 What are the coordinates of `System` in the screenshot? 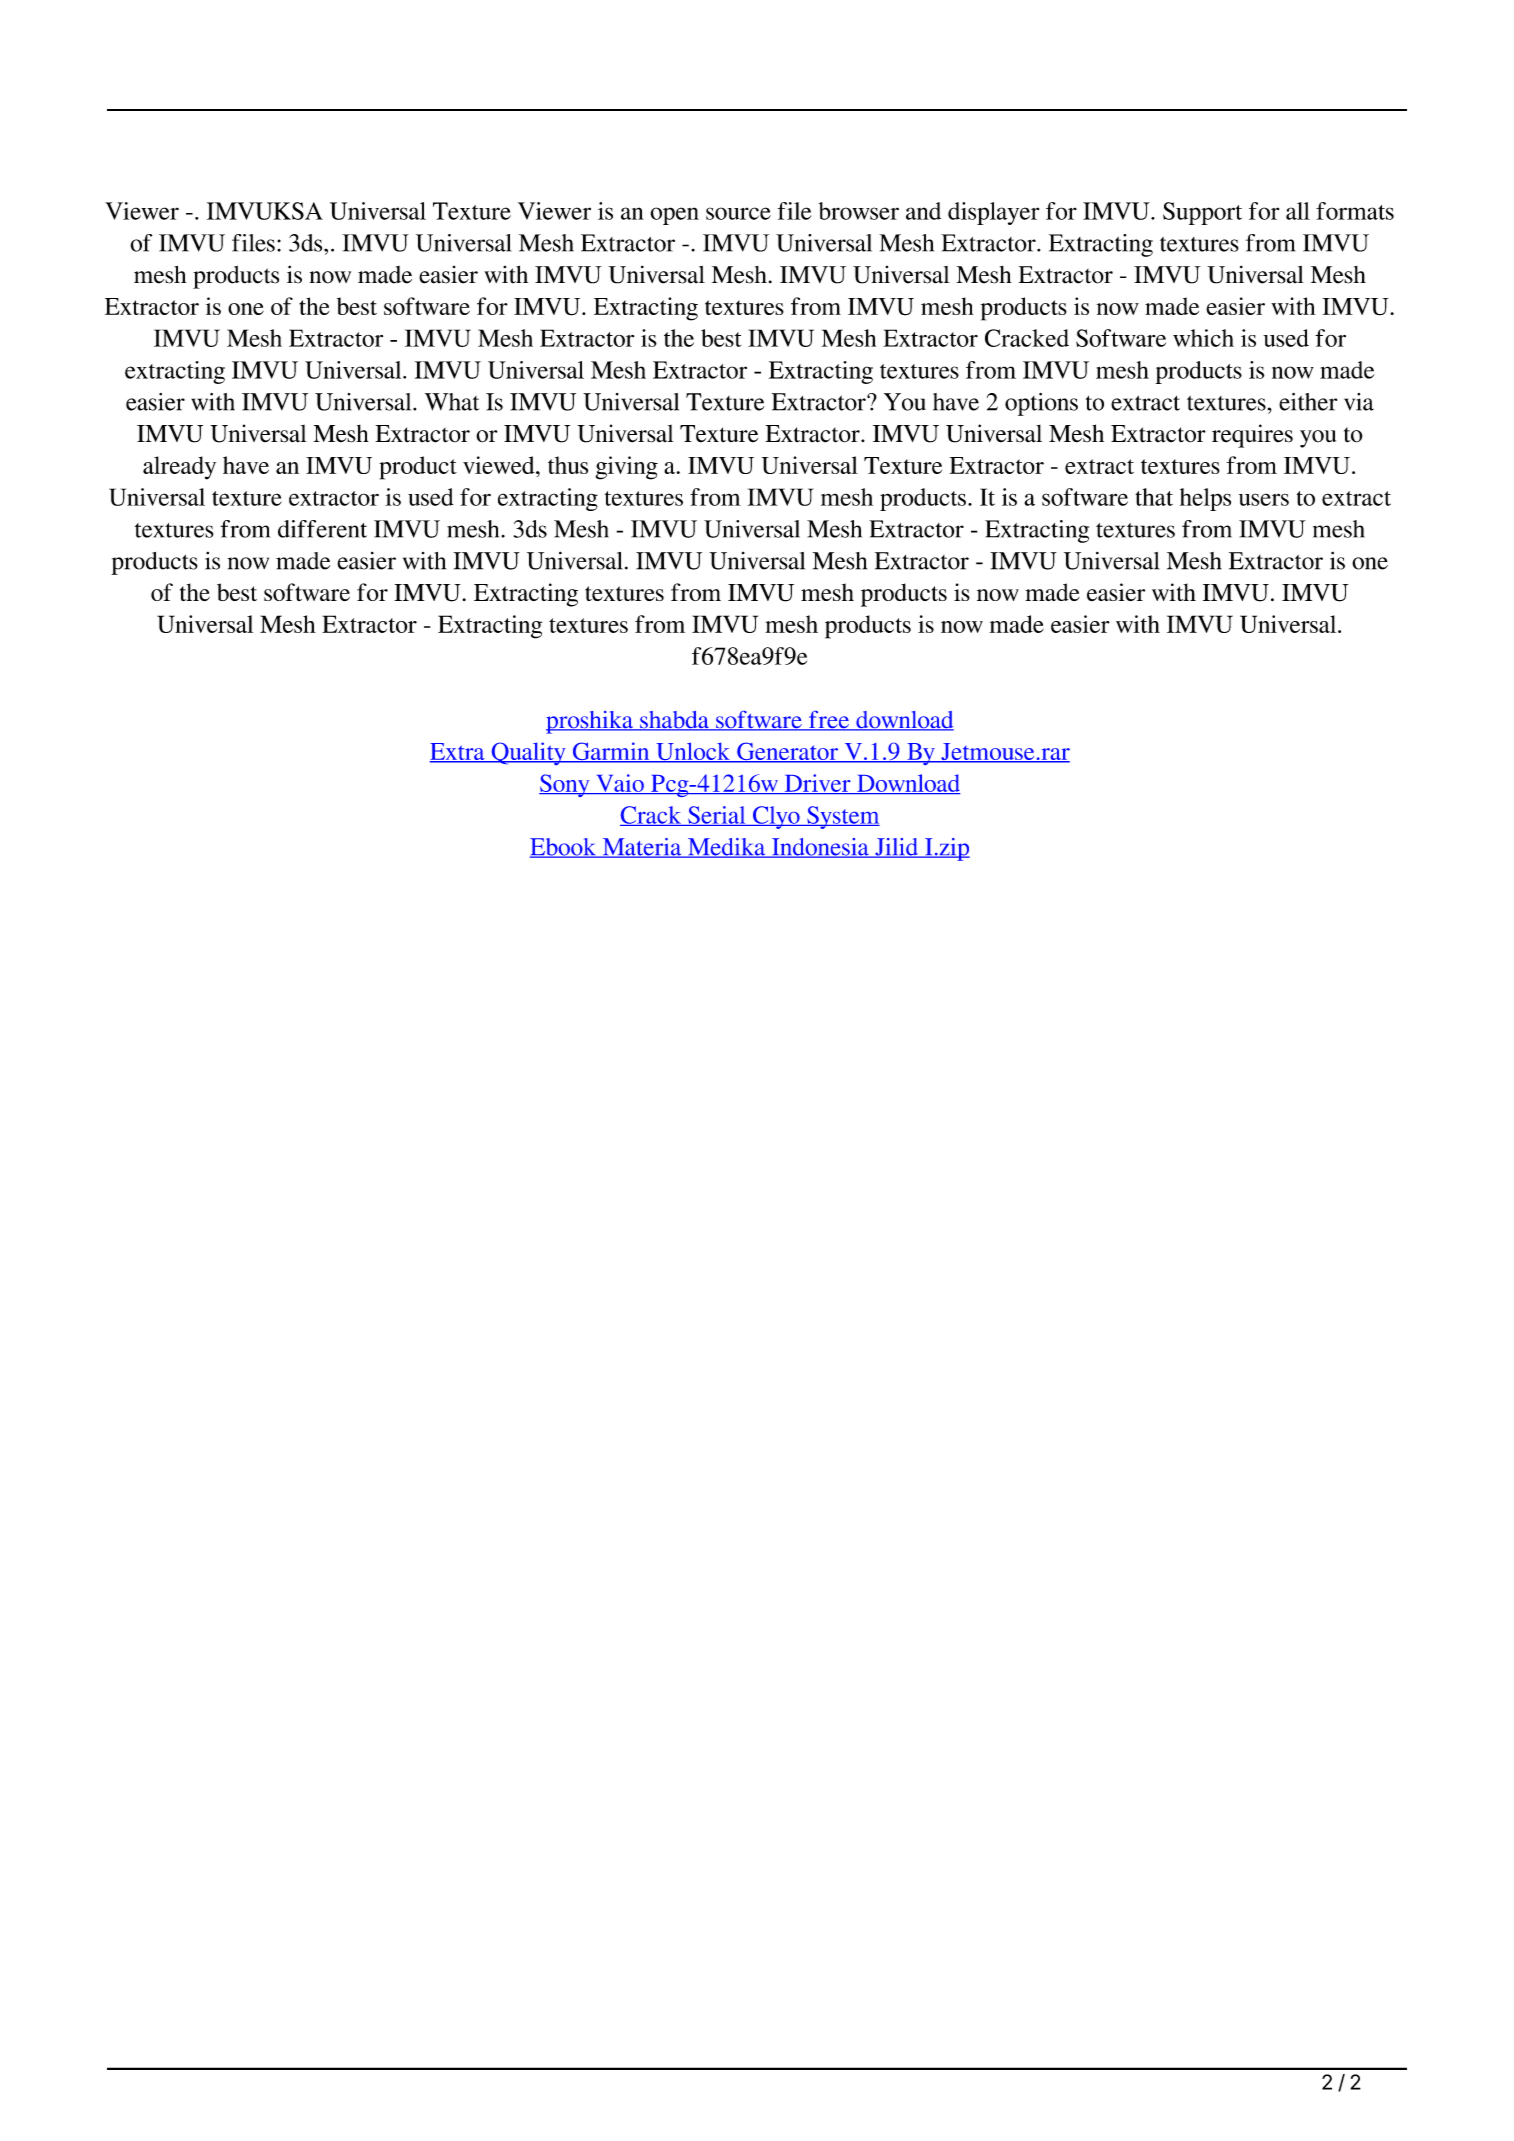 It's located at (842, 817).
